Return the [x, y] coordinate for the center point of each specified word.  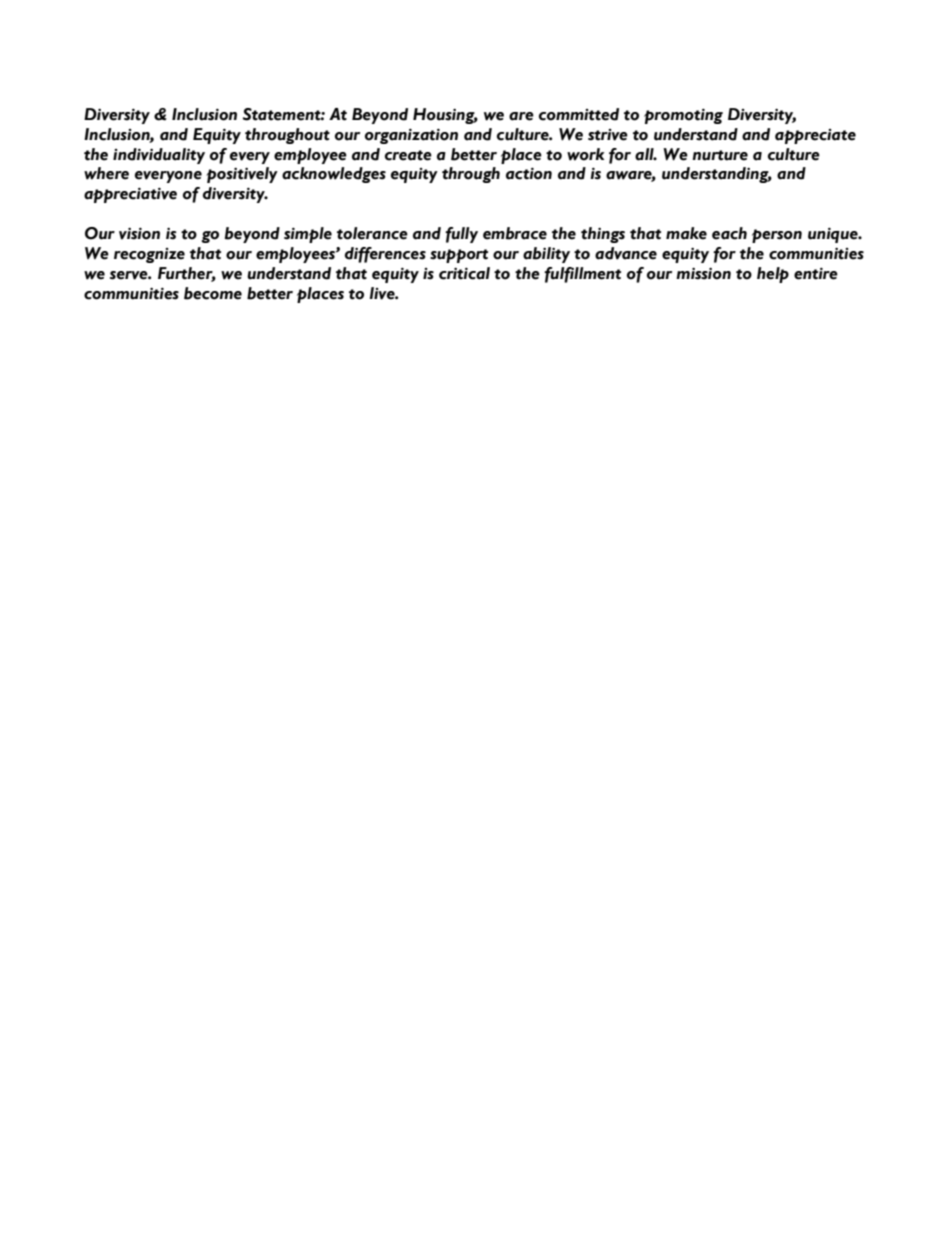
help [773, 275]
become [213, 293]
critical [464, 273]
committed [579, 114]
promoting [683, 116]
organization [411, 136]
